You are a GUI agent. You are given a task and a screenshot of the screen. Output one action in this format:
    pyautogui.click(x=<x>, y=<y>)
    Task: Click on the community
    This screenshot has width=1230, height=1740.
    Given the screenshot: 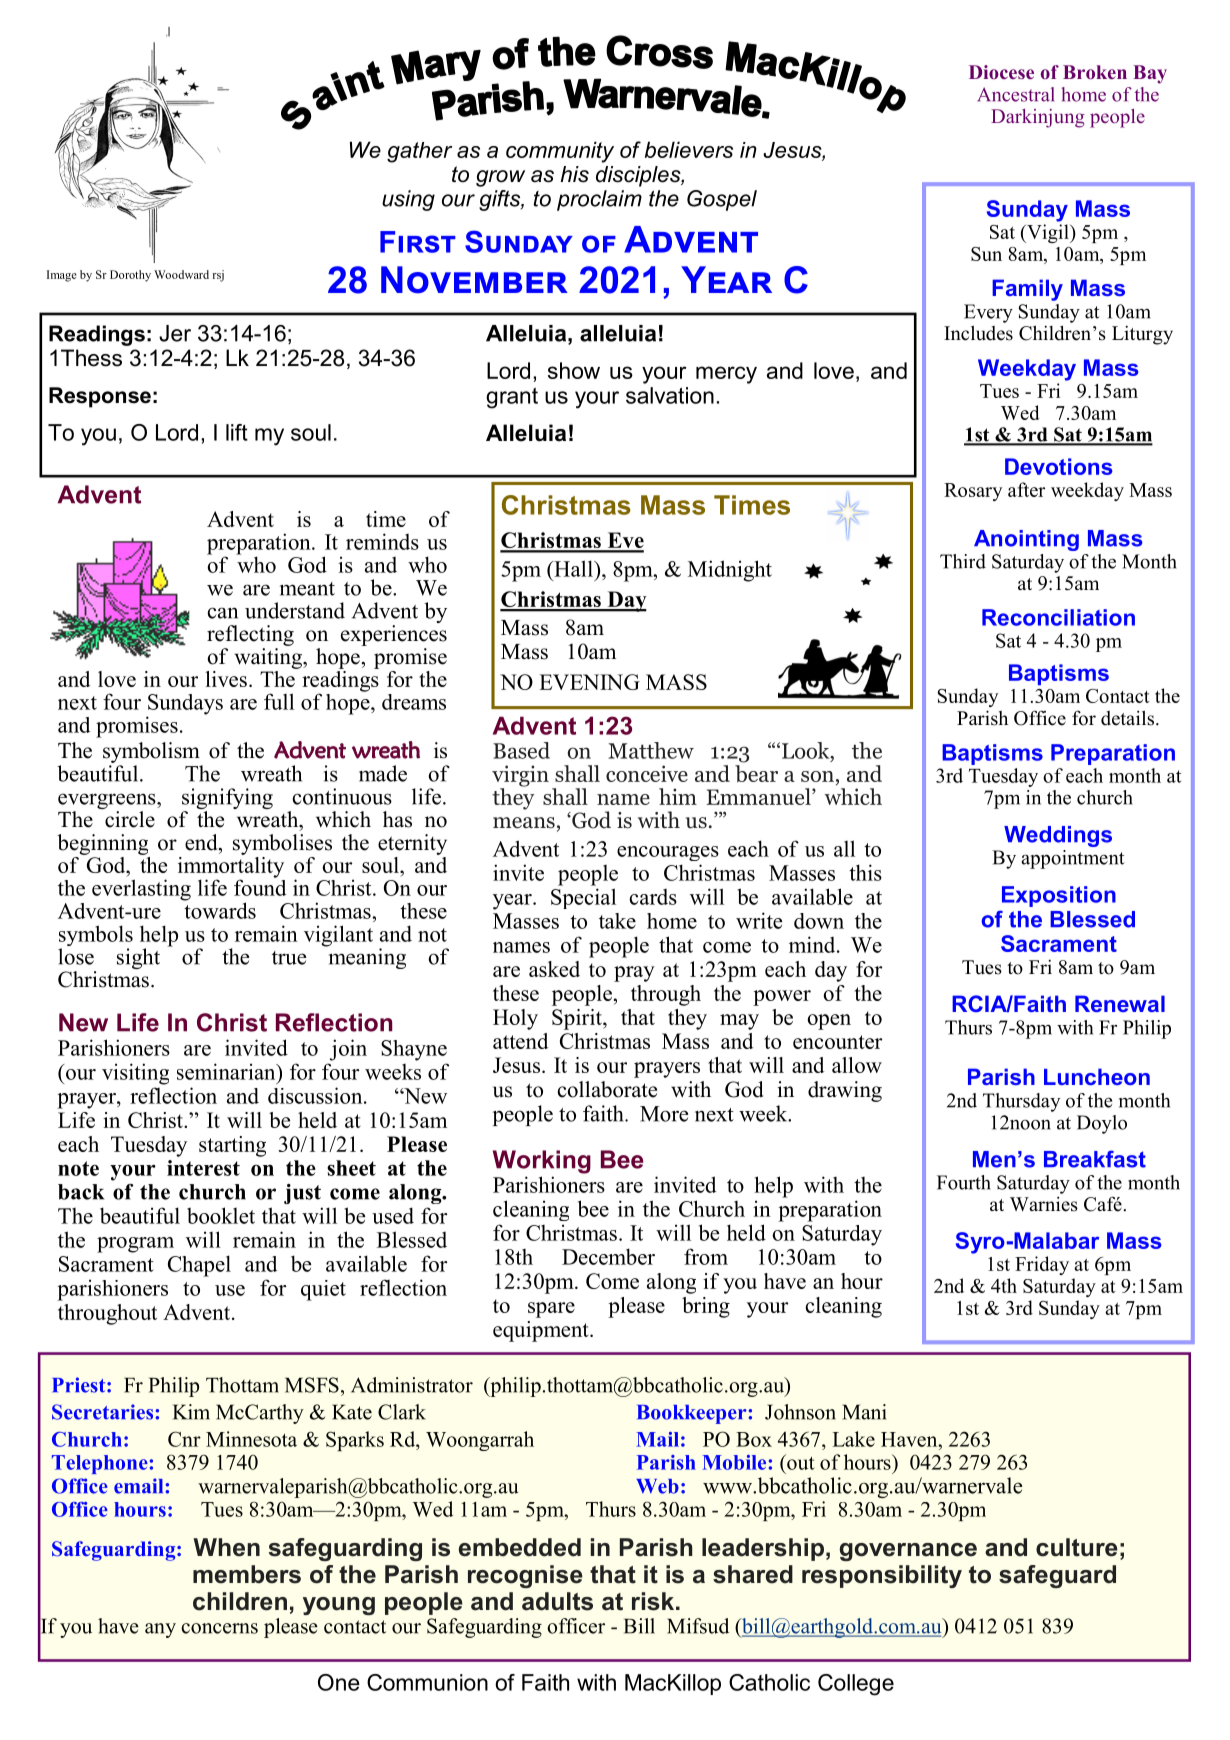 What is the action you would take?
    pyautogui.click(x=560, y=152)
